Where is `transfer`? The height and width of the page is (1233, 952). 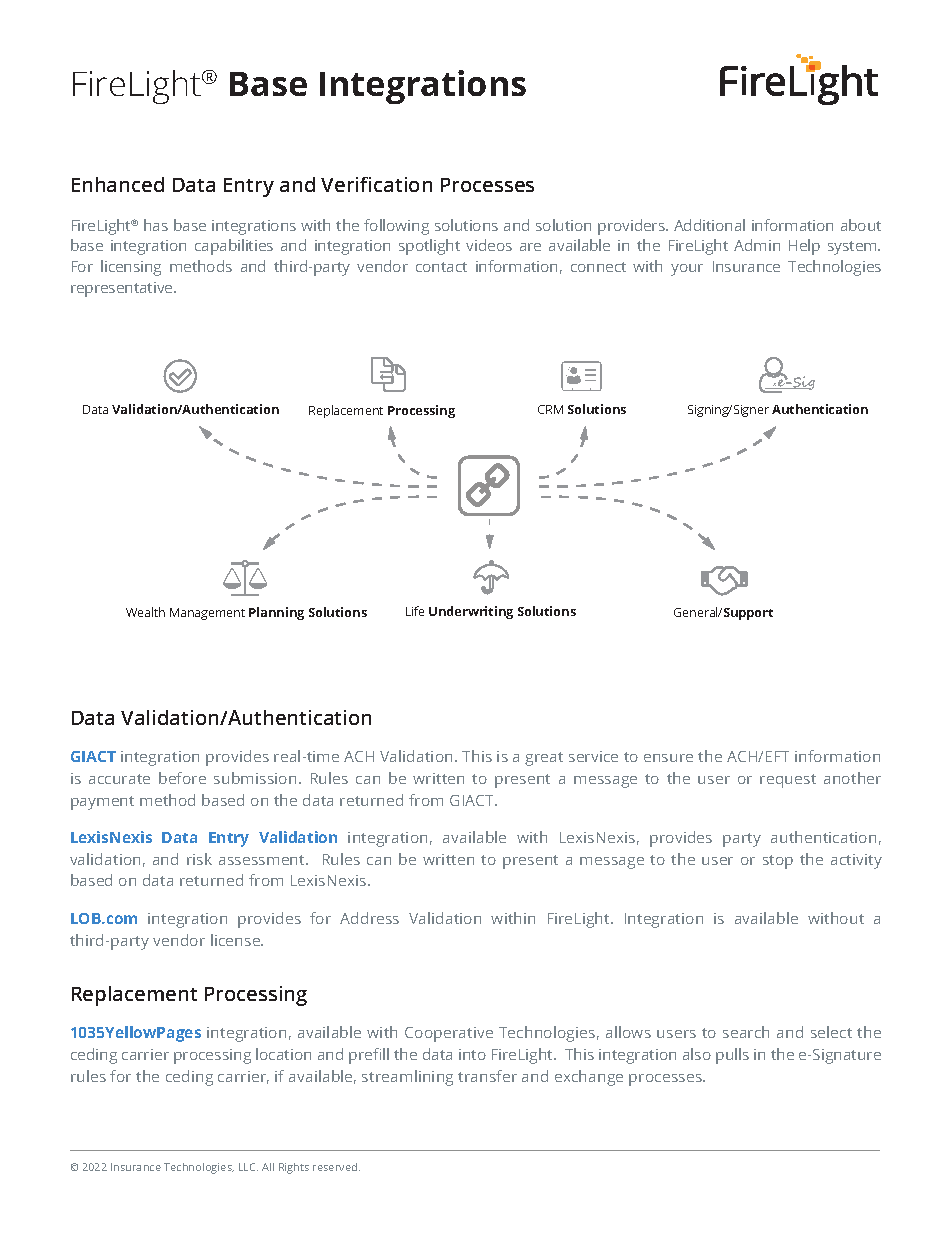
transfer is located at coordinates (487, 1076).
